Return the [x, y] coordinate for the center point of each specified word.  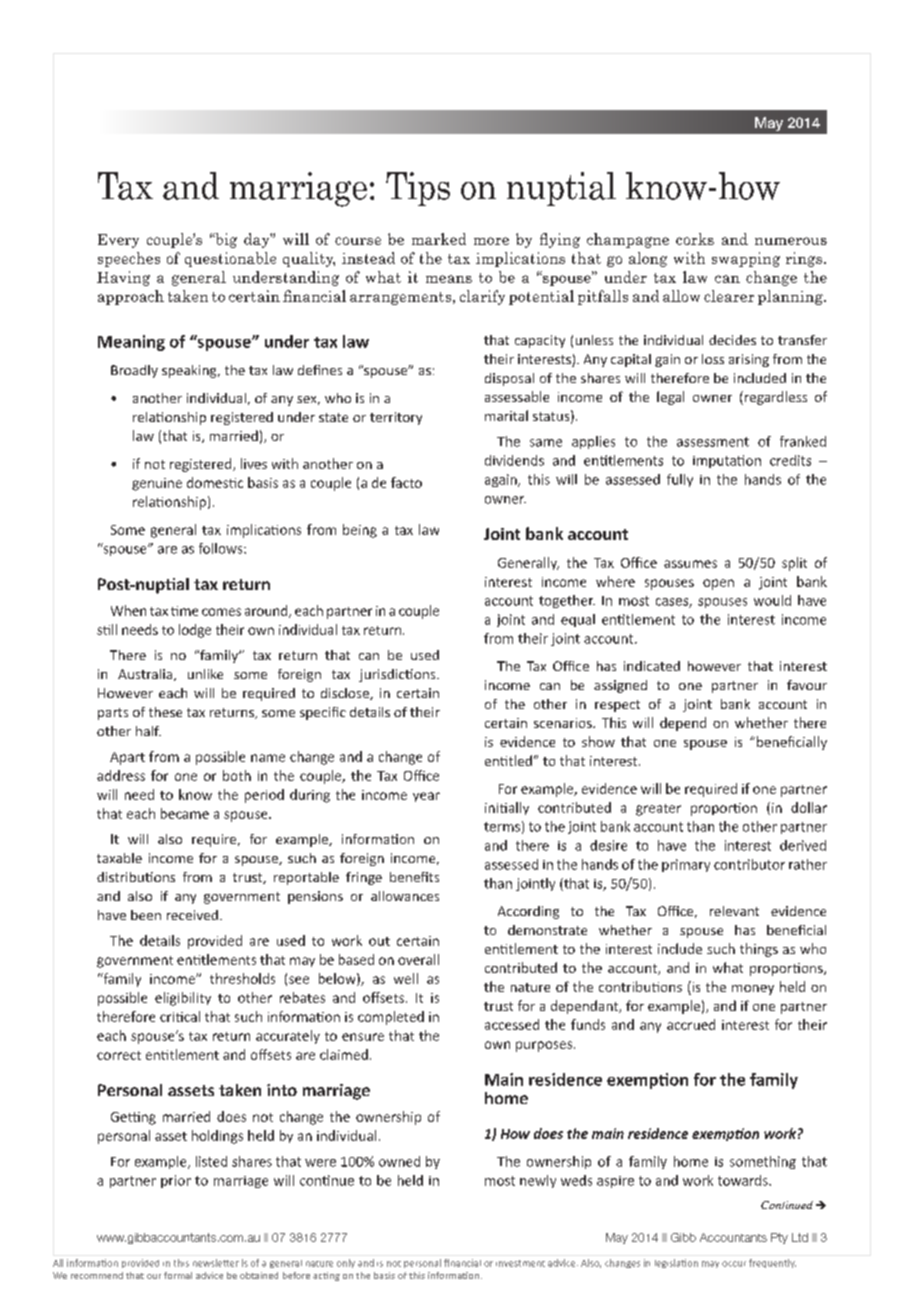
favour [807, 685]
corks [695, 239]
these [165, 712]
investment [520, 1263]
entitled [508, 760]
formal [178, 1275]
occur [734, 1264]
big [225, 240]
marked [439, 239]
